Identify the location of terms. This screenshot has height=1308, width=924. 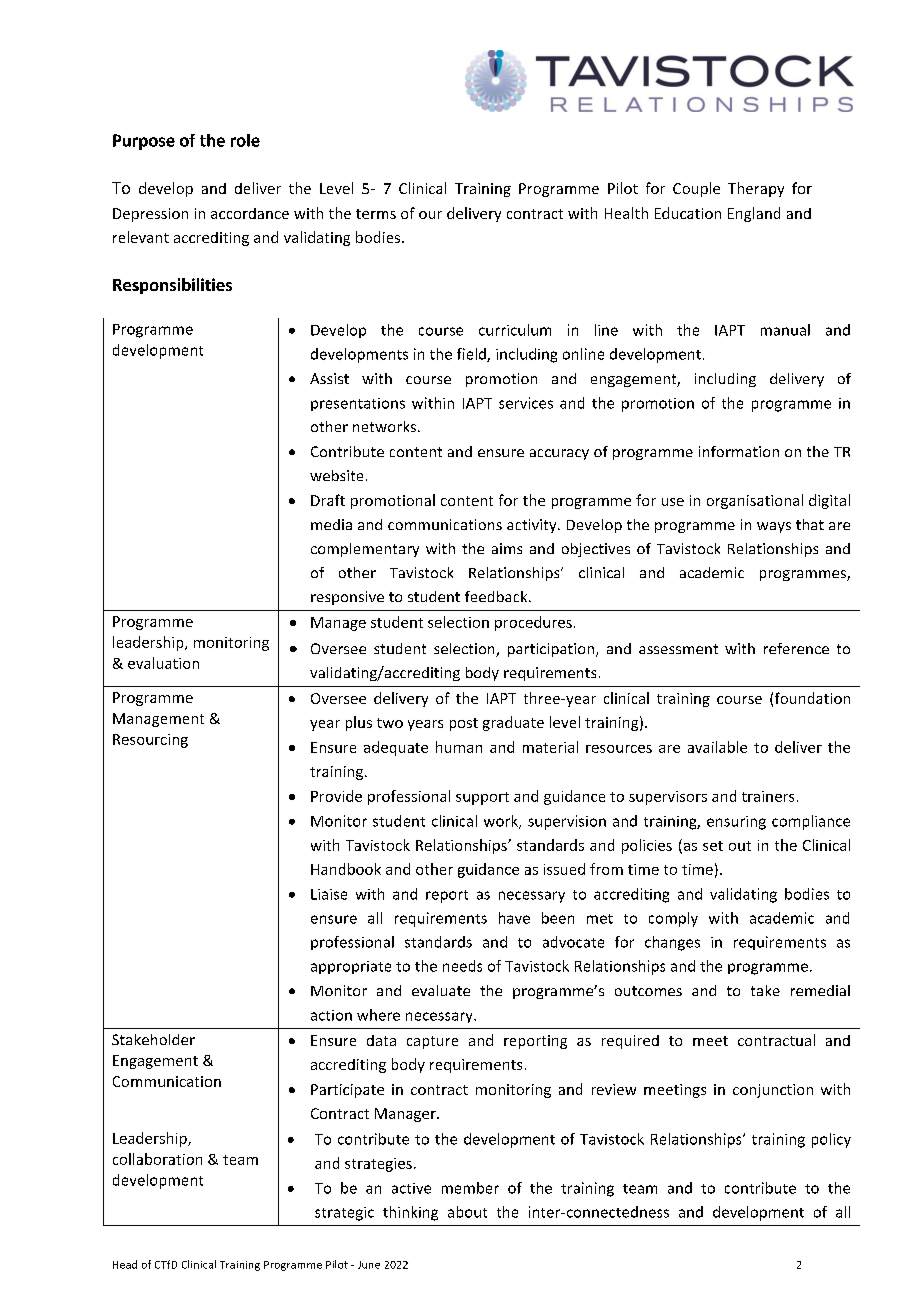
(376, 214).
